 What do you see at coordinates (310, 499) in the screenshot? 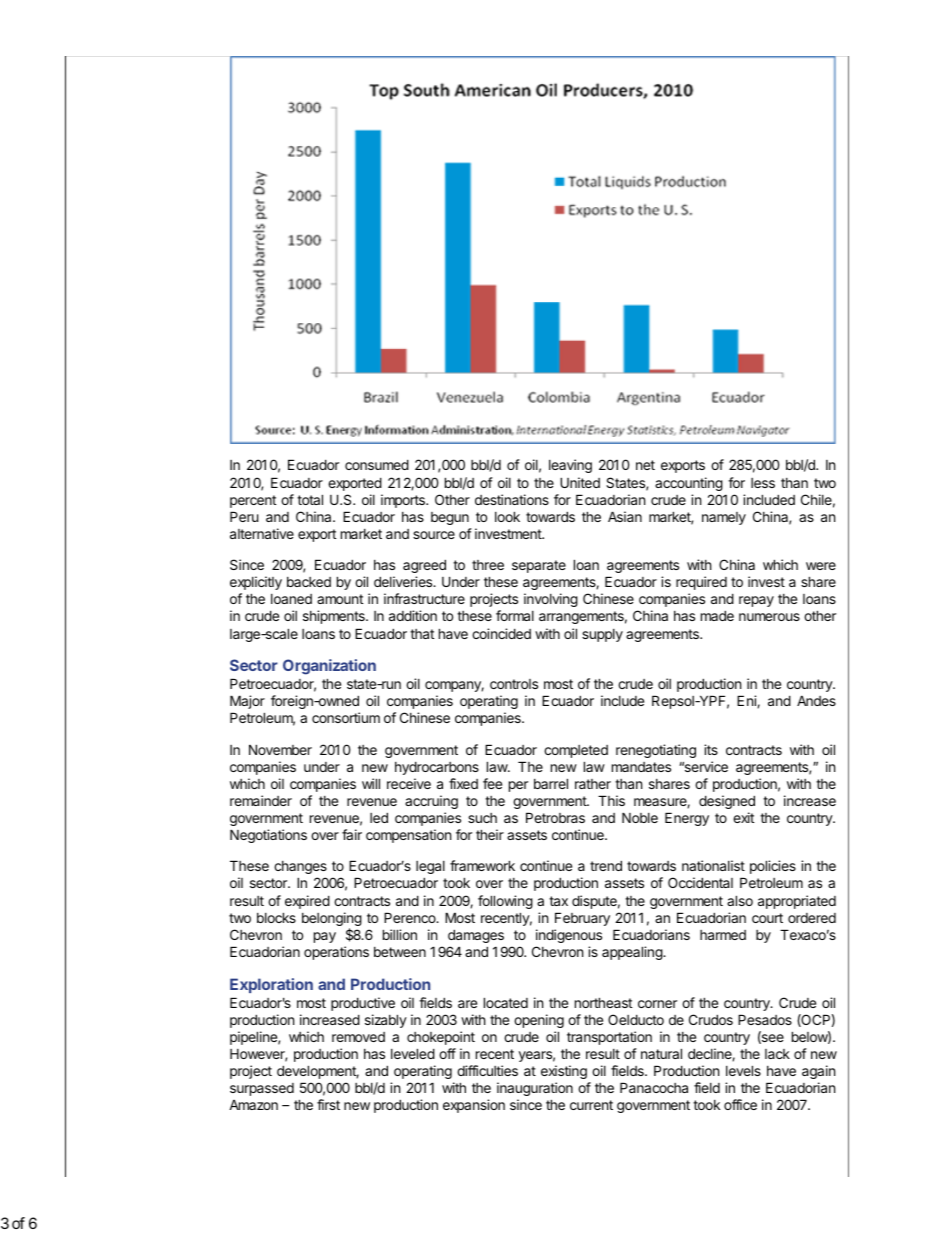
I see `total` at bounding box center [310, 499].
